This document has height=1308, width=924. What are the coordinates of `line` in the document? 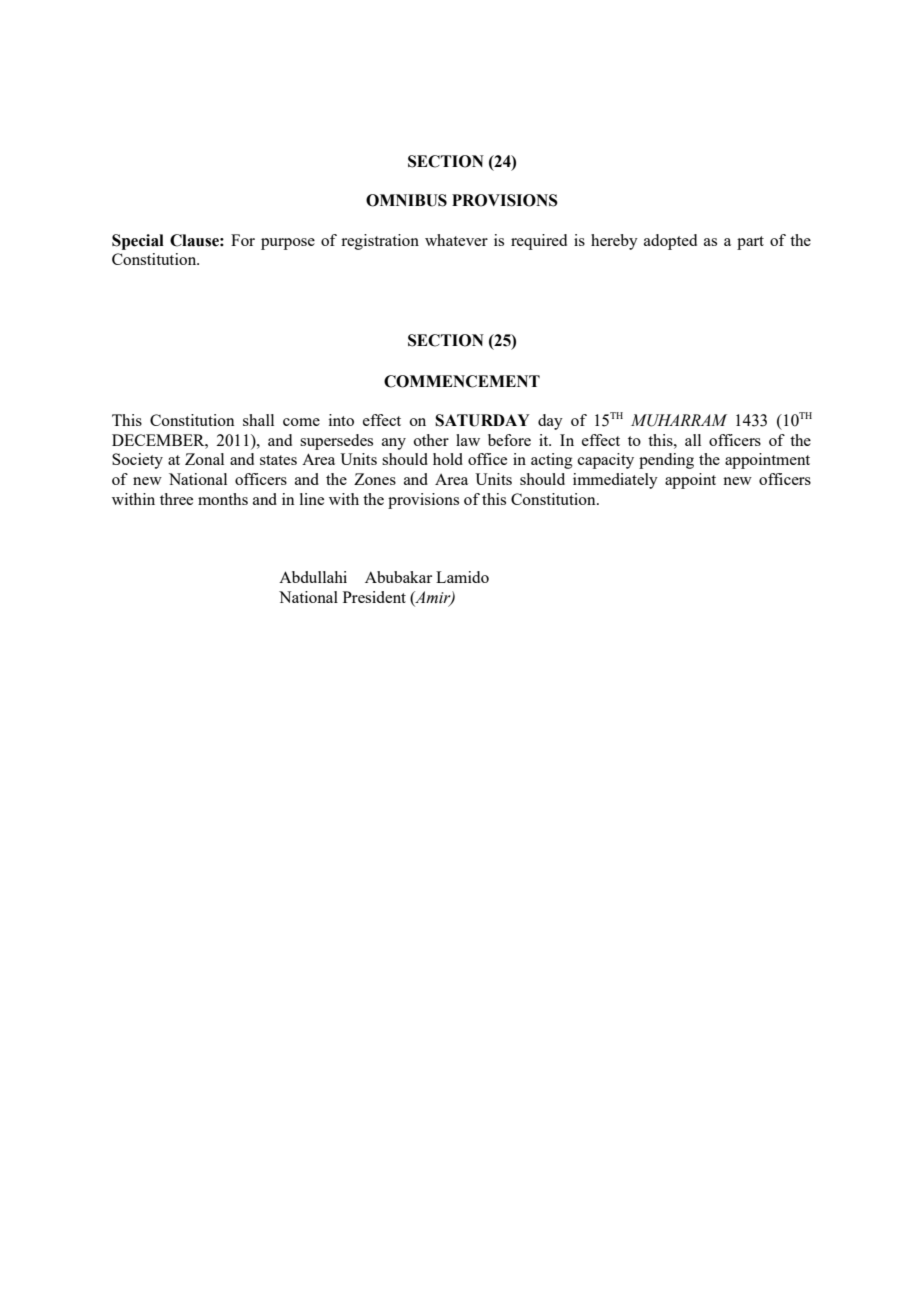 It's located at (312, 499).
